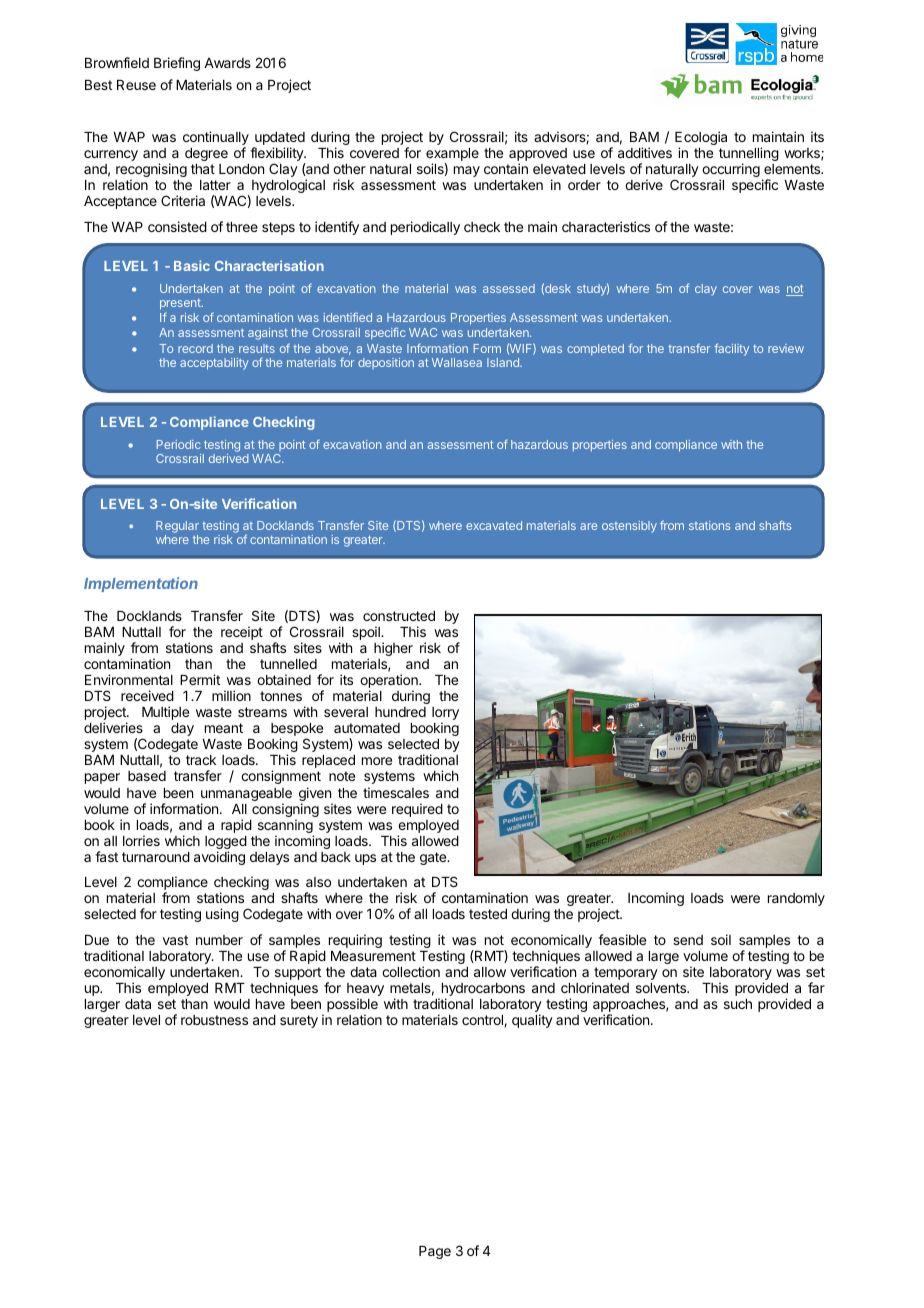 The width and height of the screenshot is (924, 1308). Describe the element at coordinates (393, 649) in the screenshot. I see `higher` at that location.
